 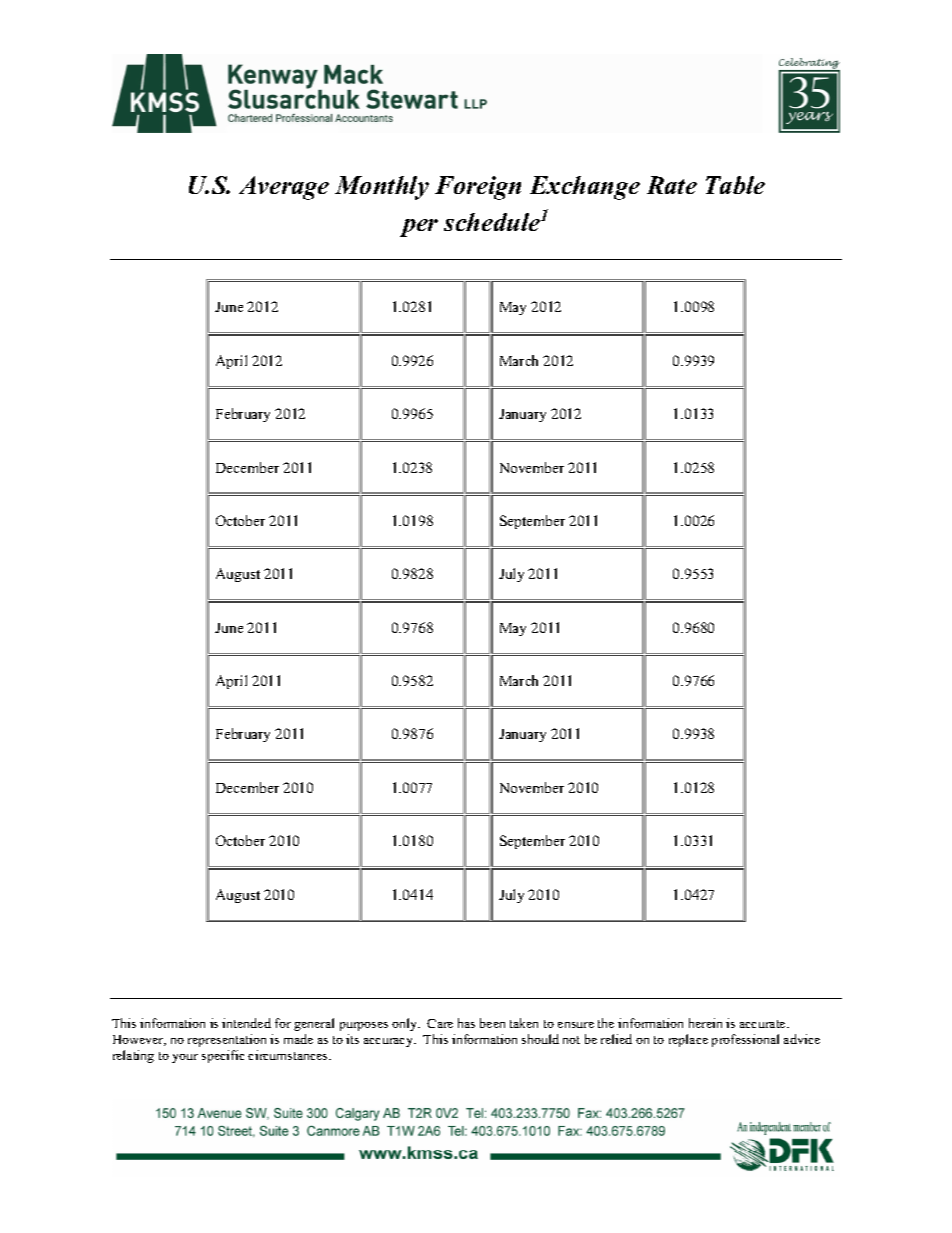 What do you see at coordinates (227, 1040) in the screenshot?
I see `representation` at bounding box center [227, 1040].
